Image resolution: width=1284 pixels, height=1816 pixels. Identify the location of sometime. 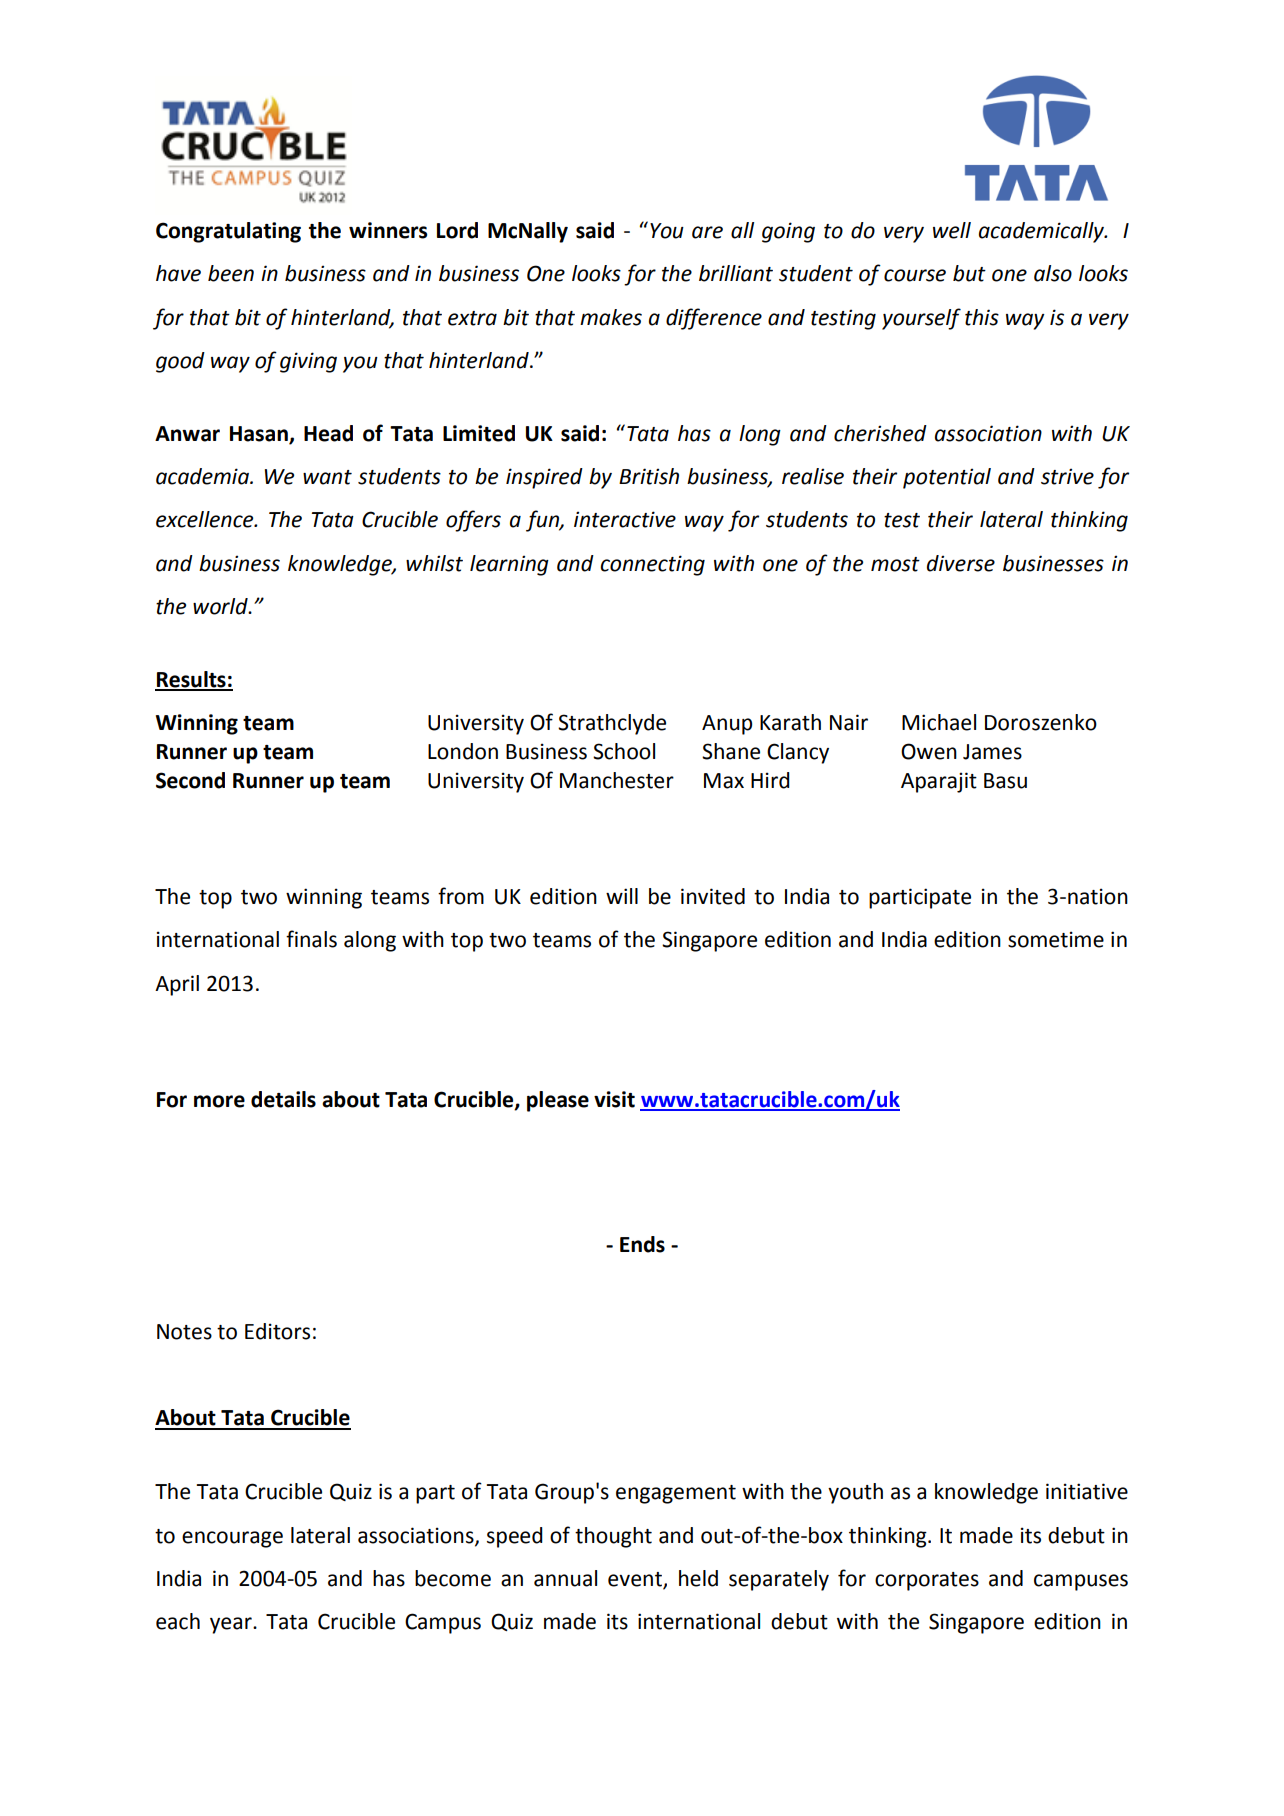
(1056, 939).
